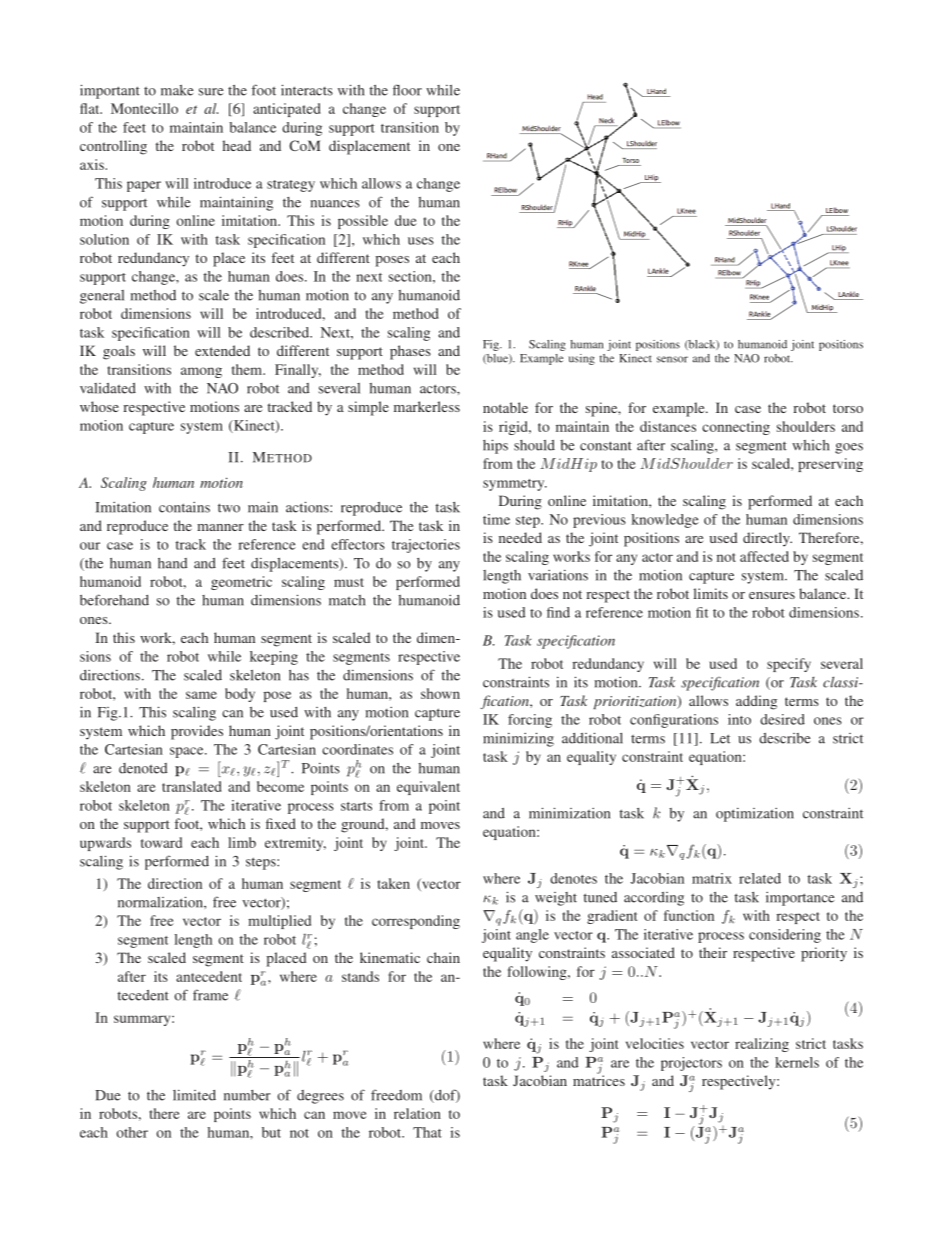  Describe the element at coordinates (407, 90) in the document. I see `floor` at that location.
